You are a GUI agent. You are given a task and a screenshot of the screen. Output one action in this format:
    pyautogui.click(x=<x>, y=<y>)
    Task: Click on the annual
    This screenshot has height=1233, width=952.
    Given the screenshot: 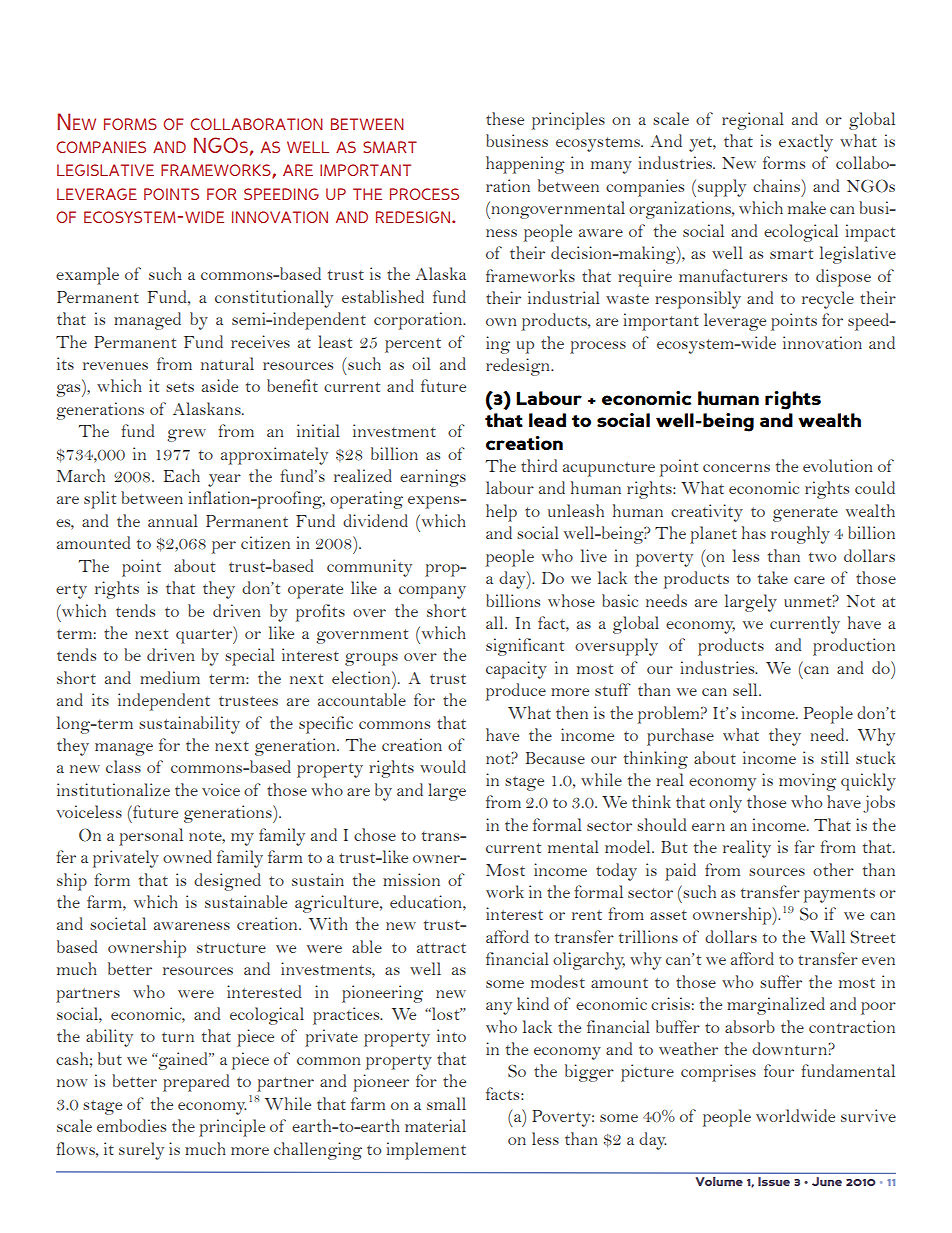 What is the action you would take?
    pyautogui.click(x=173, y=520)
